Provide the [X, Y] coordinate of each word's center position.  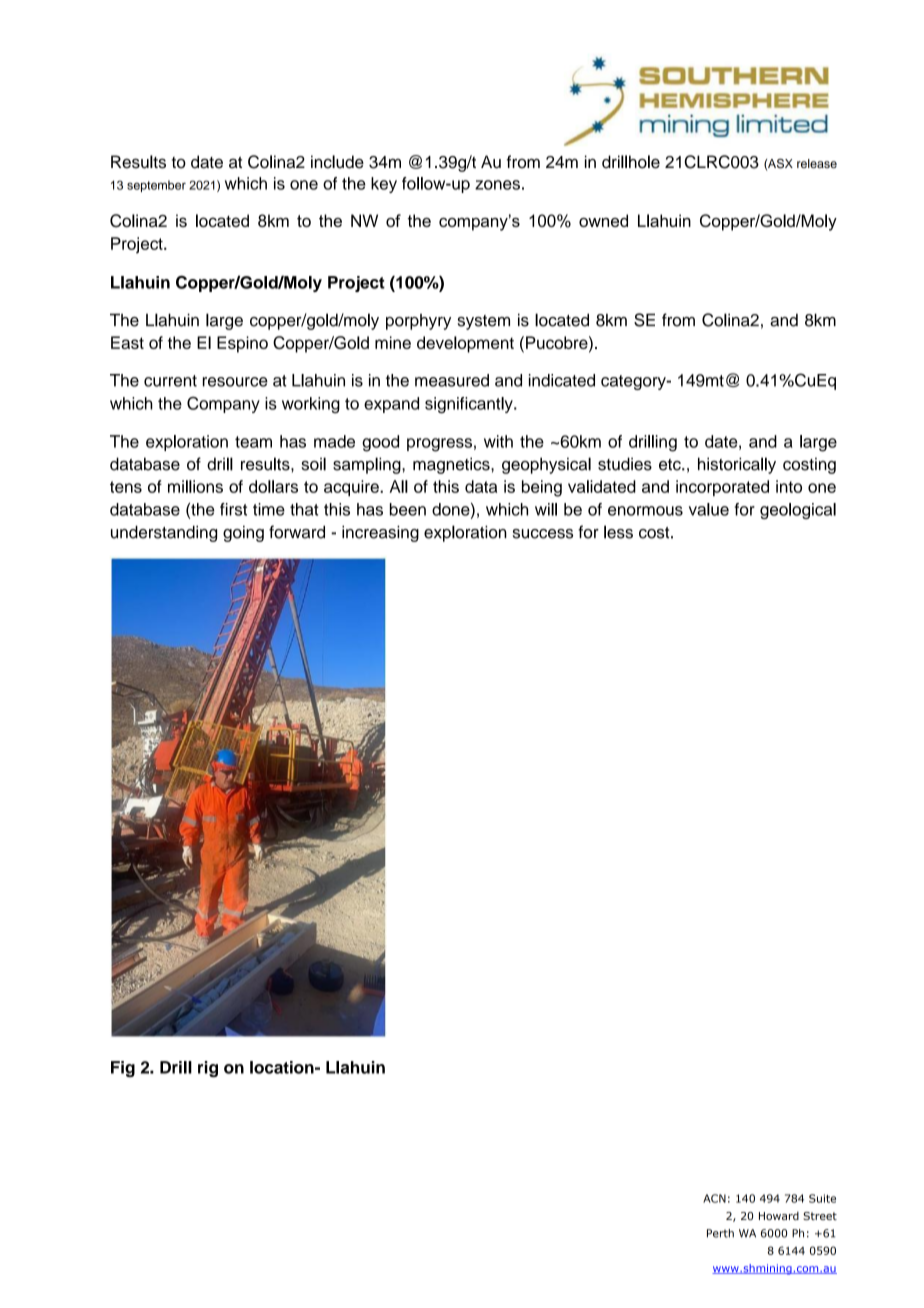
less [618, 532]
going [243, 534]
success [543, 534]
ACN [714, 1198]
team [253, 442]
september [156, 186]
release [817, 163]
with [498, 441]
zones [497, 185]
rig [208, 1069]
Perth [720, 1233]
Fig [123, 1069]
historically [737, 465]
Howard [779, 1216]
